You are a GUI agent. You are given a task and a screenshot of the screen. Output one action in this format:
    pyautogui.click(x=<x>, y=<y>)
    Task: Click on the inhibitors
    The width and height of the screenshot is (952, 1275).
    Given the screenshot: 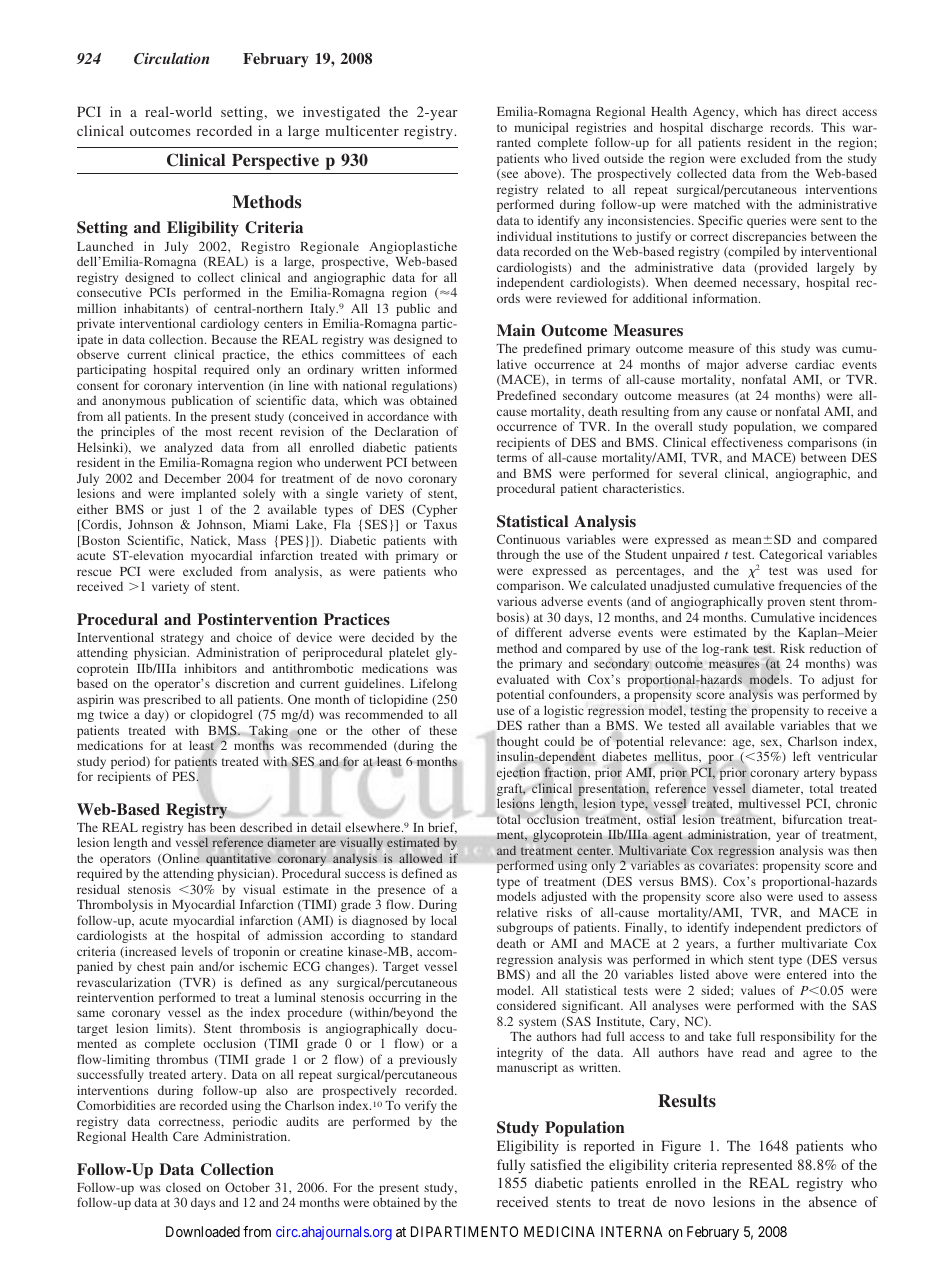 What is the action you would take?
    pyautogui.click(x=210, y=668)
